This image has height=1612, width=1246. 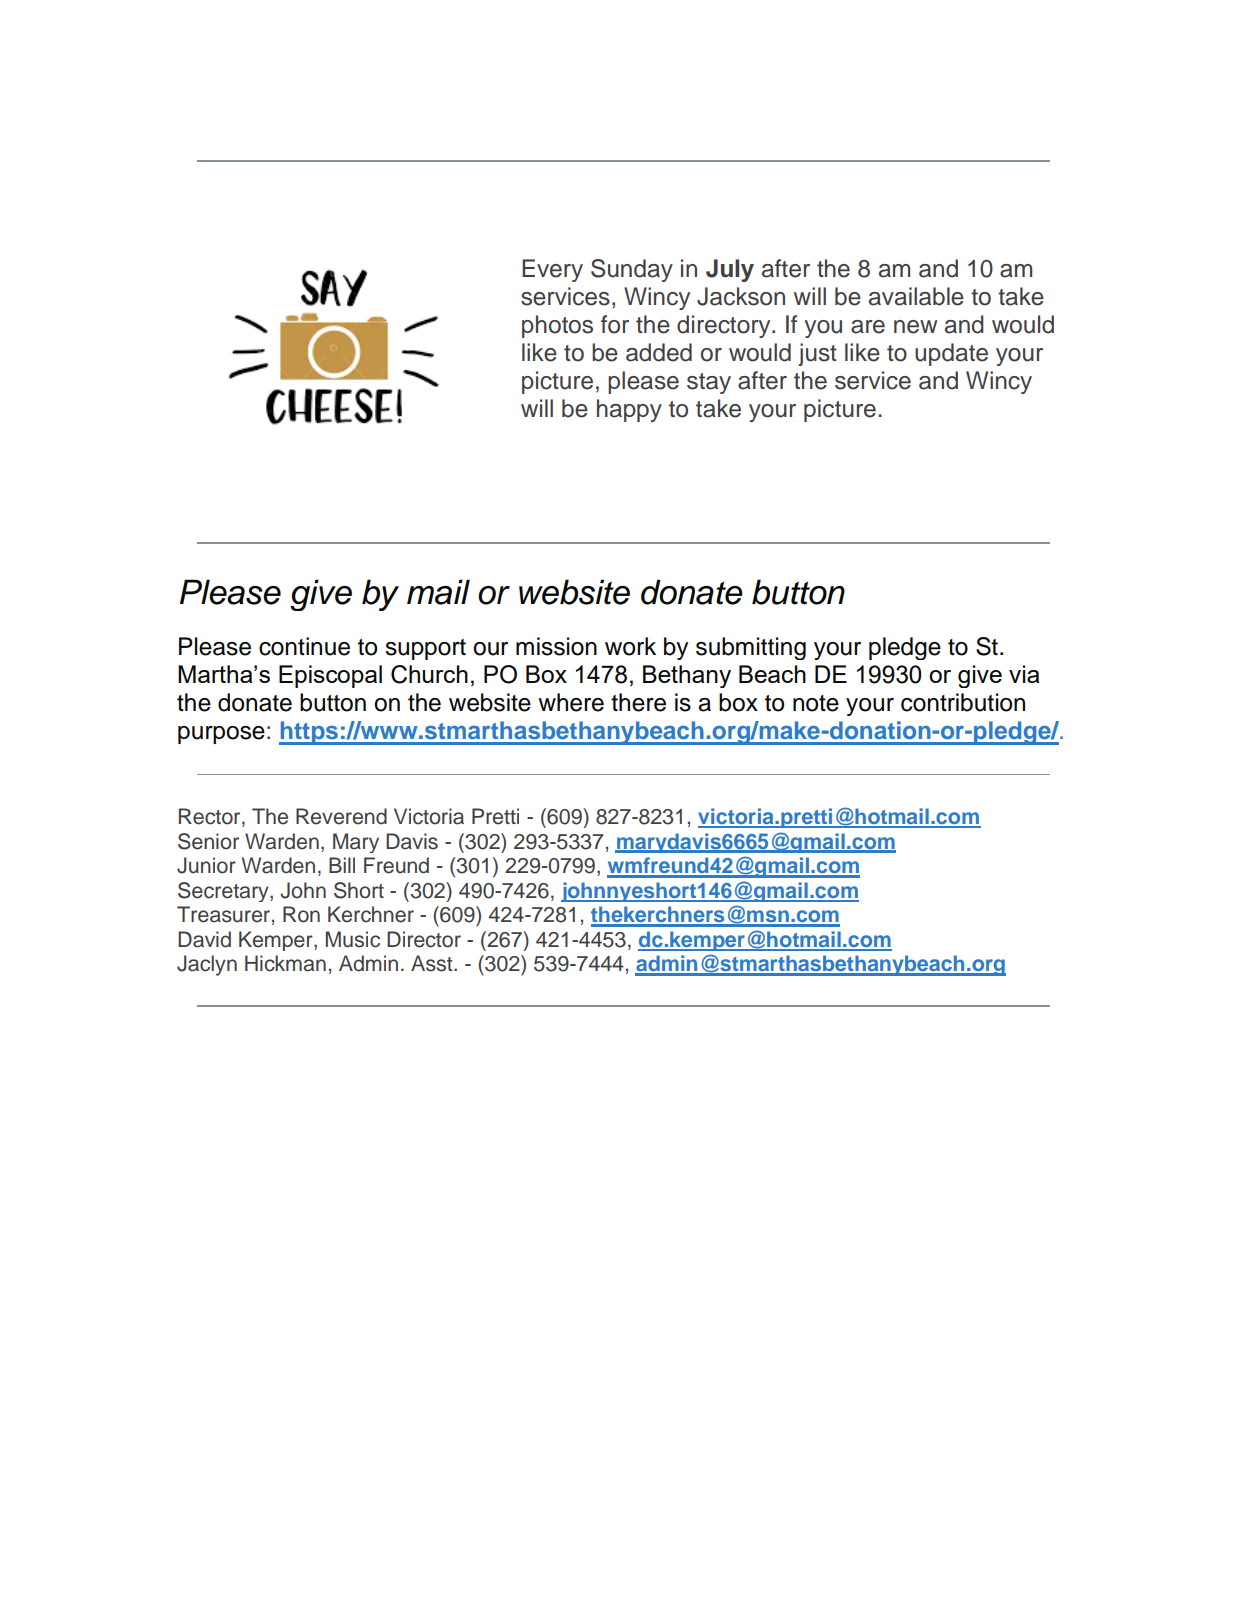 I want to click on via, so click(x=1024, y=674).
